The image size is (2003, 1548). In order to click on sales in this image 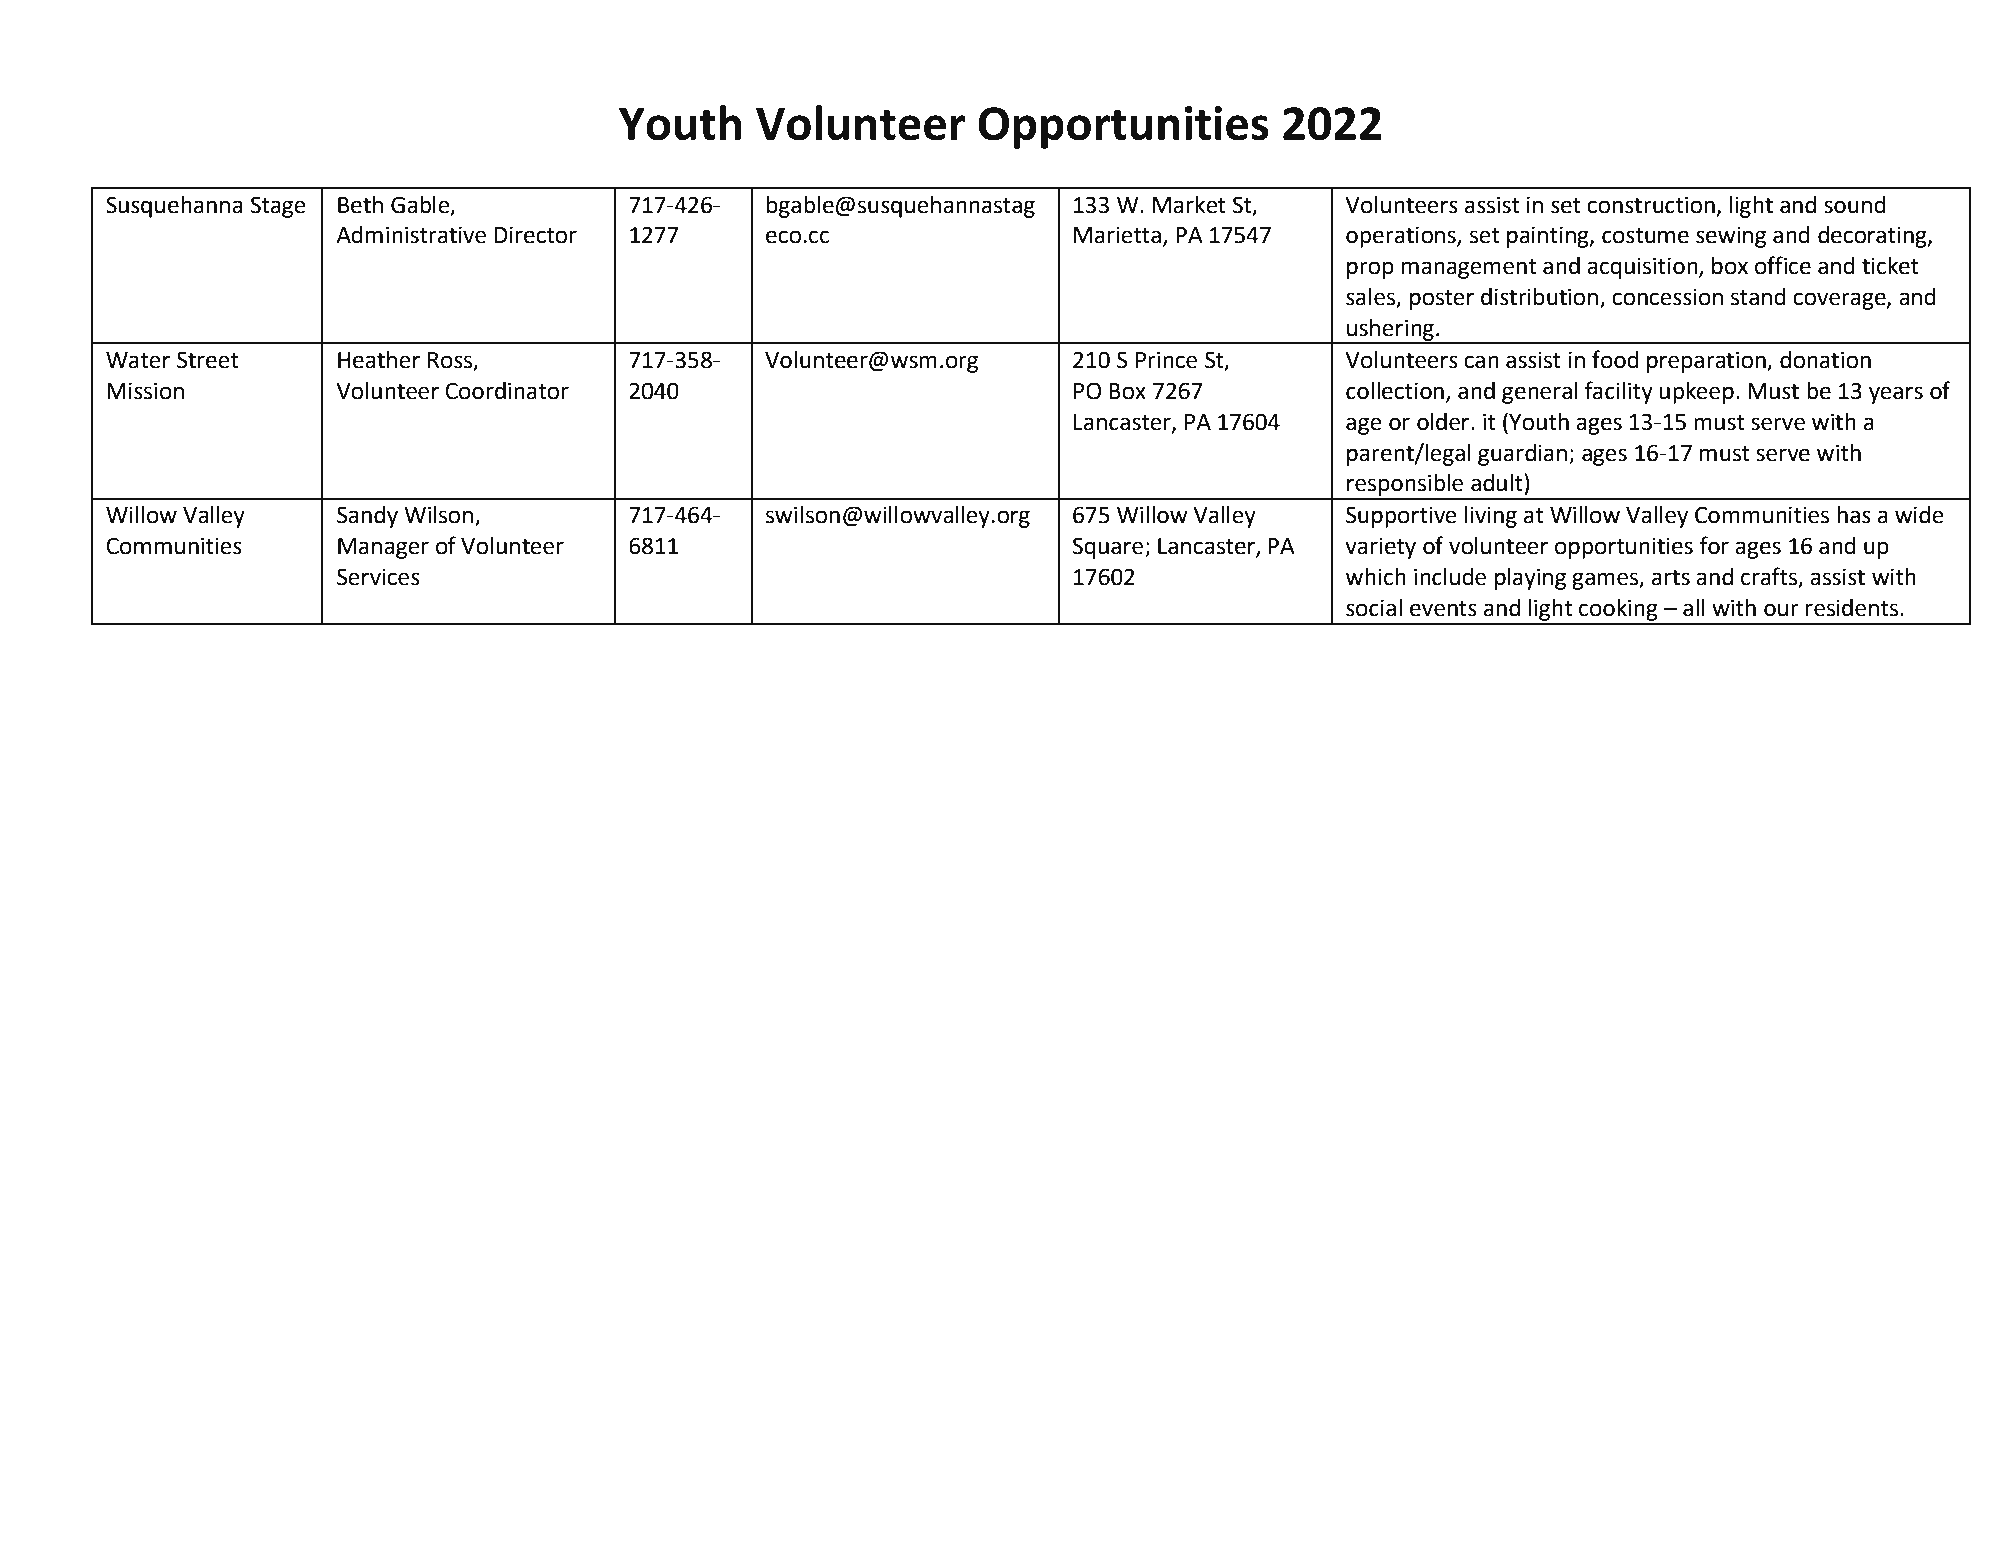, I will do `click(1371, 298)`.
